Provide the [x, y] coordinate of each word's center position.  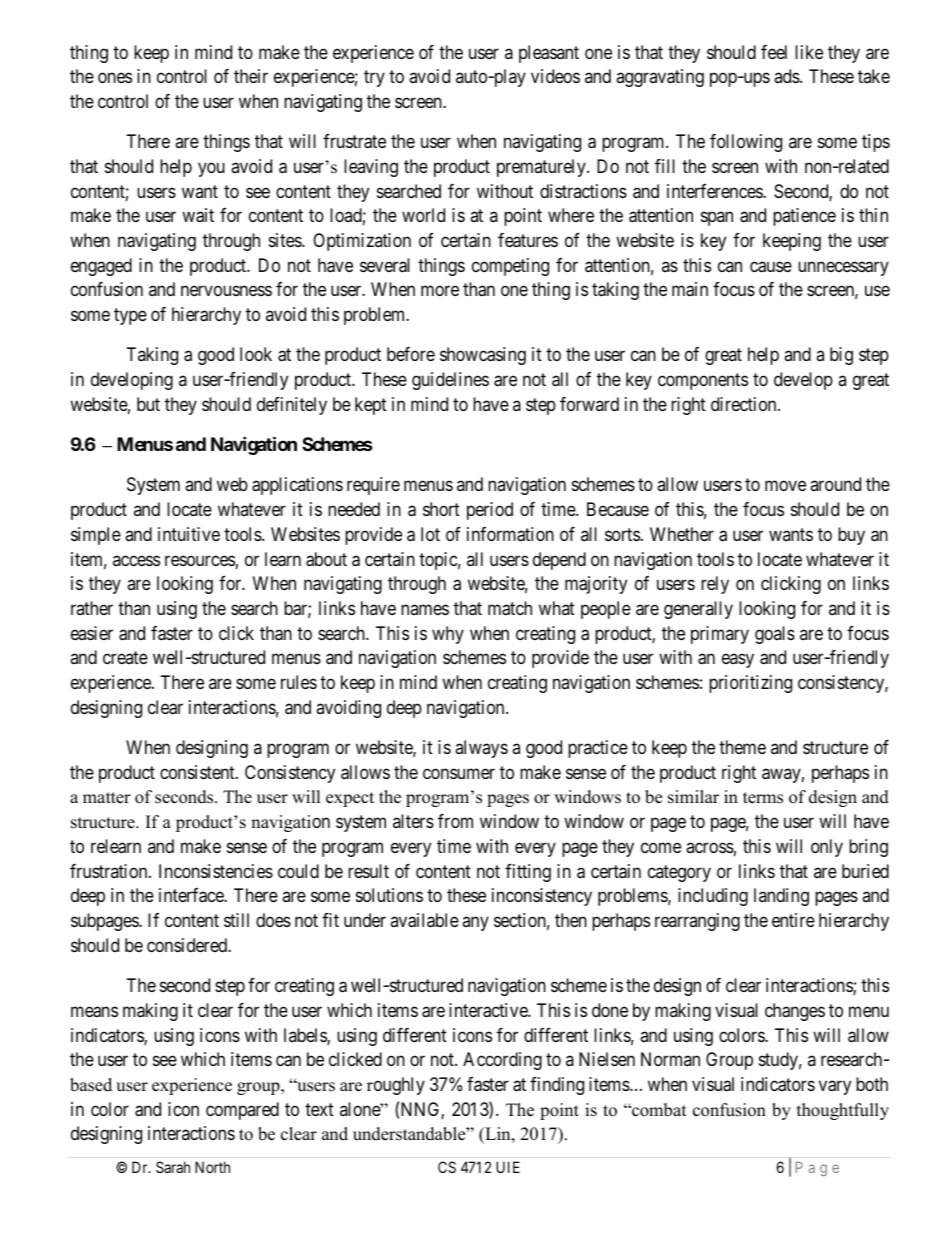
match [510, 608]
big [841, 356]
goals [775, 635]
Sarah [173, 1167]
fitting [528, 873]
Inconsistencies [216, 871]
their [251, 76]
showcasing [483, 356]
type [130, 316]
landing [781, 897]
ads [787, 76]
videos [555, 76]
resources [200, 560]
